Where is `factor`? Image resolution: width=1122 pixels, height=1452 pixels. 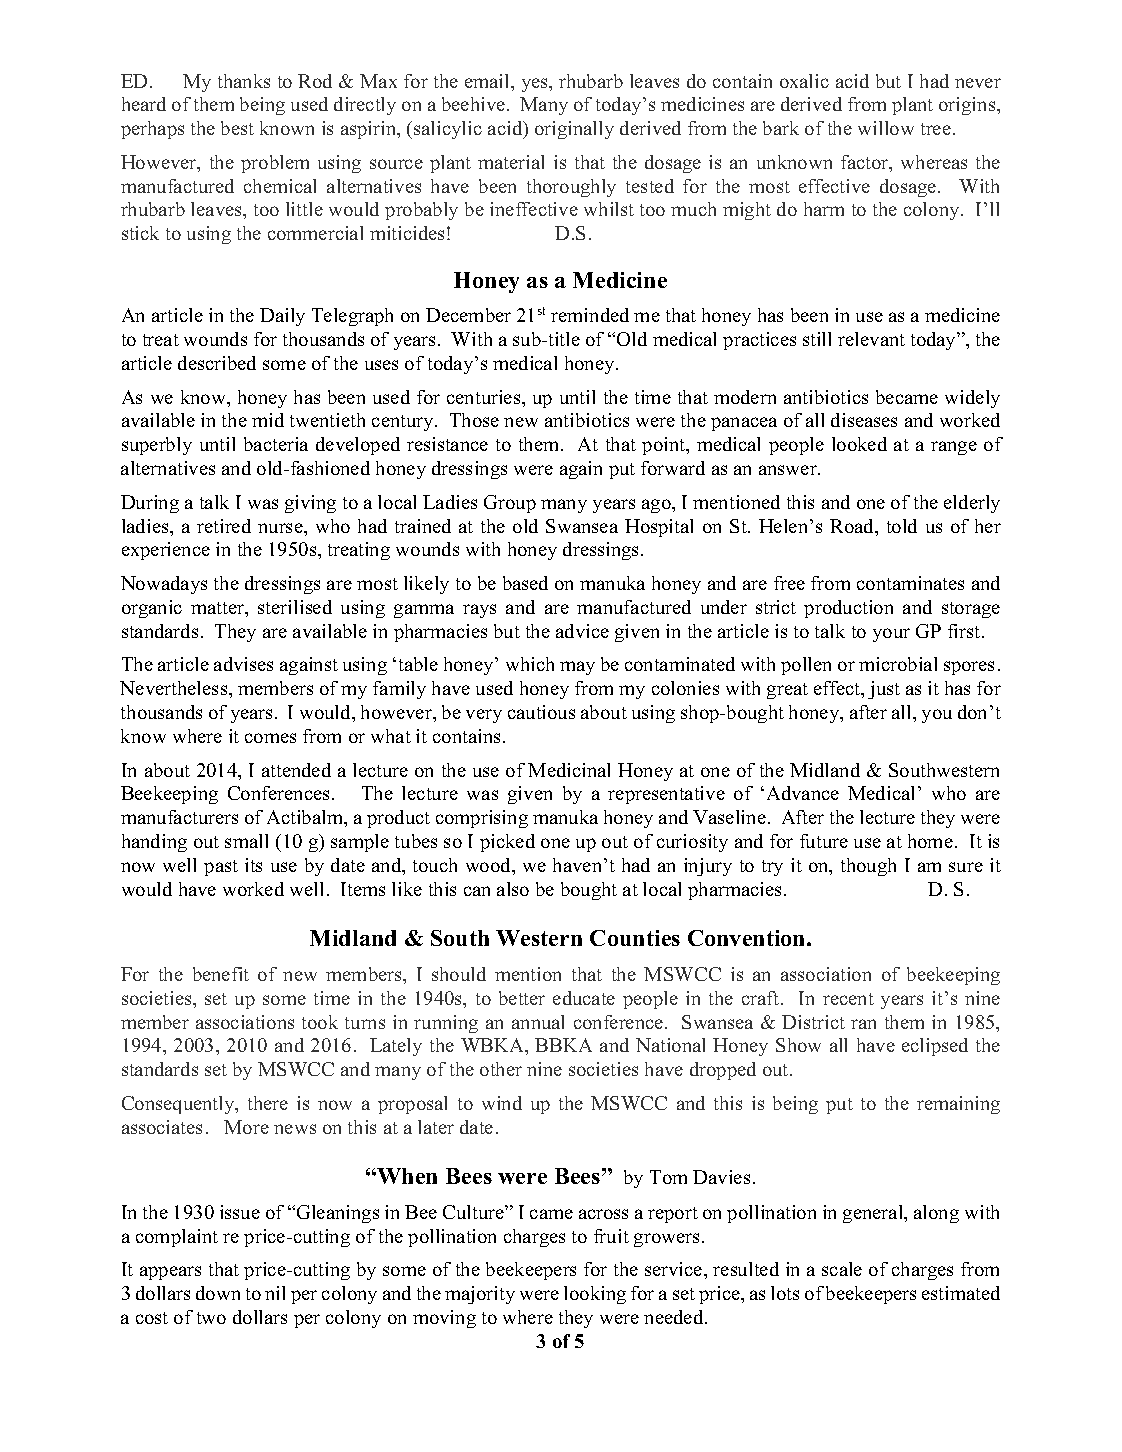 factor is located at coordinates (866, 163).
